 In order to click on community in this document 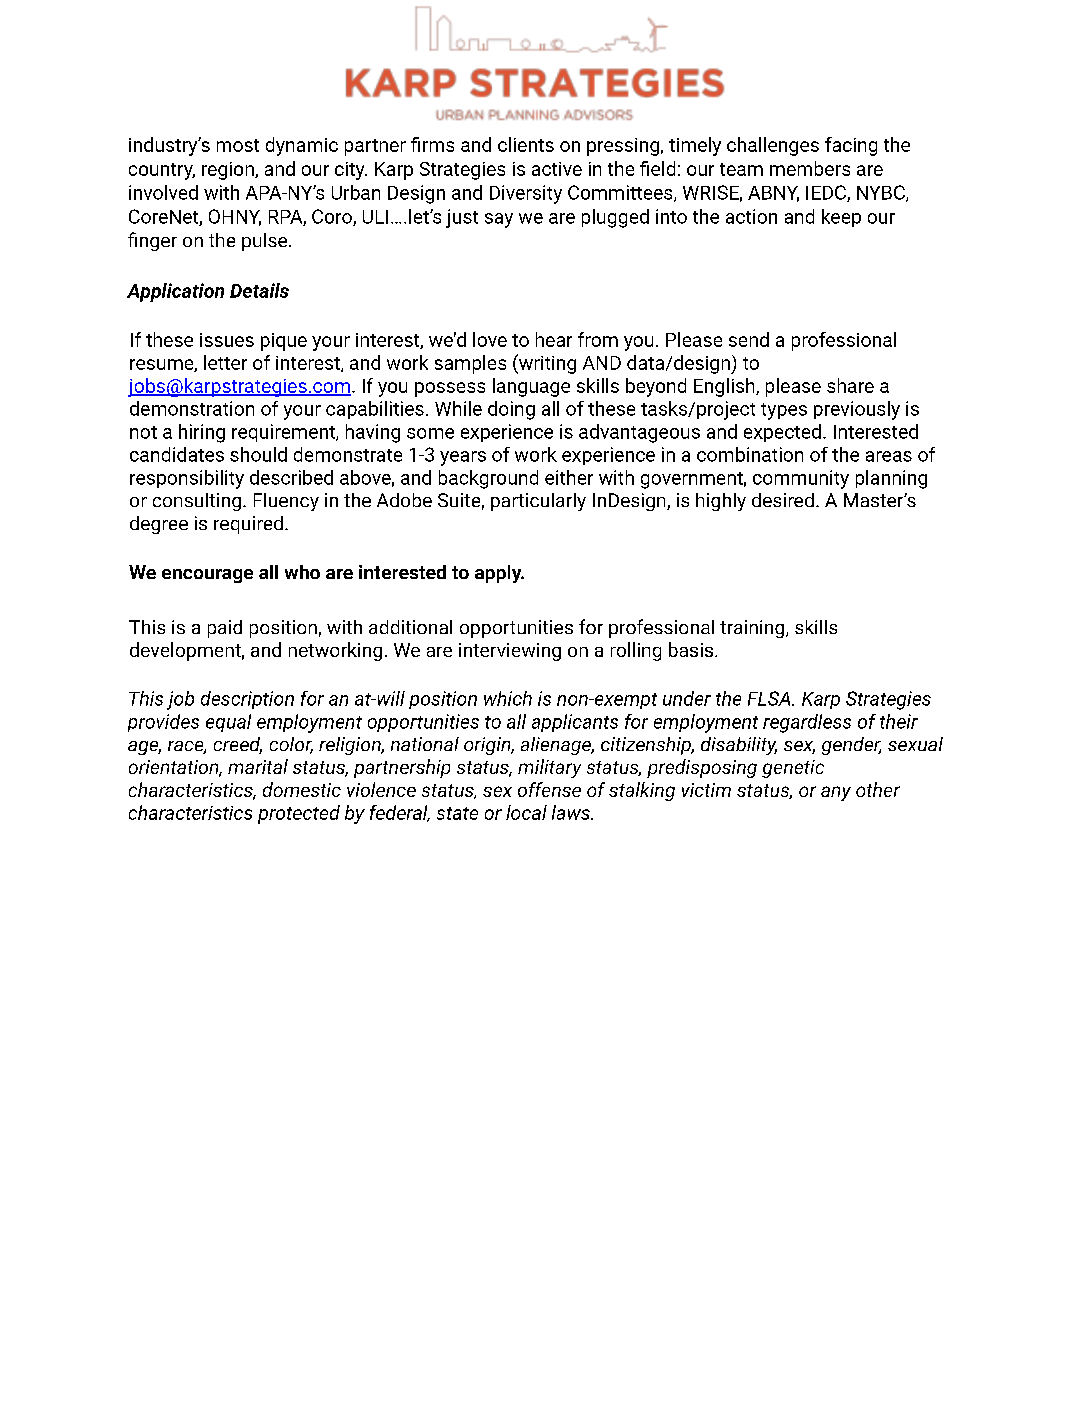, I will do `click(801, 479)`.
